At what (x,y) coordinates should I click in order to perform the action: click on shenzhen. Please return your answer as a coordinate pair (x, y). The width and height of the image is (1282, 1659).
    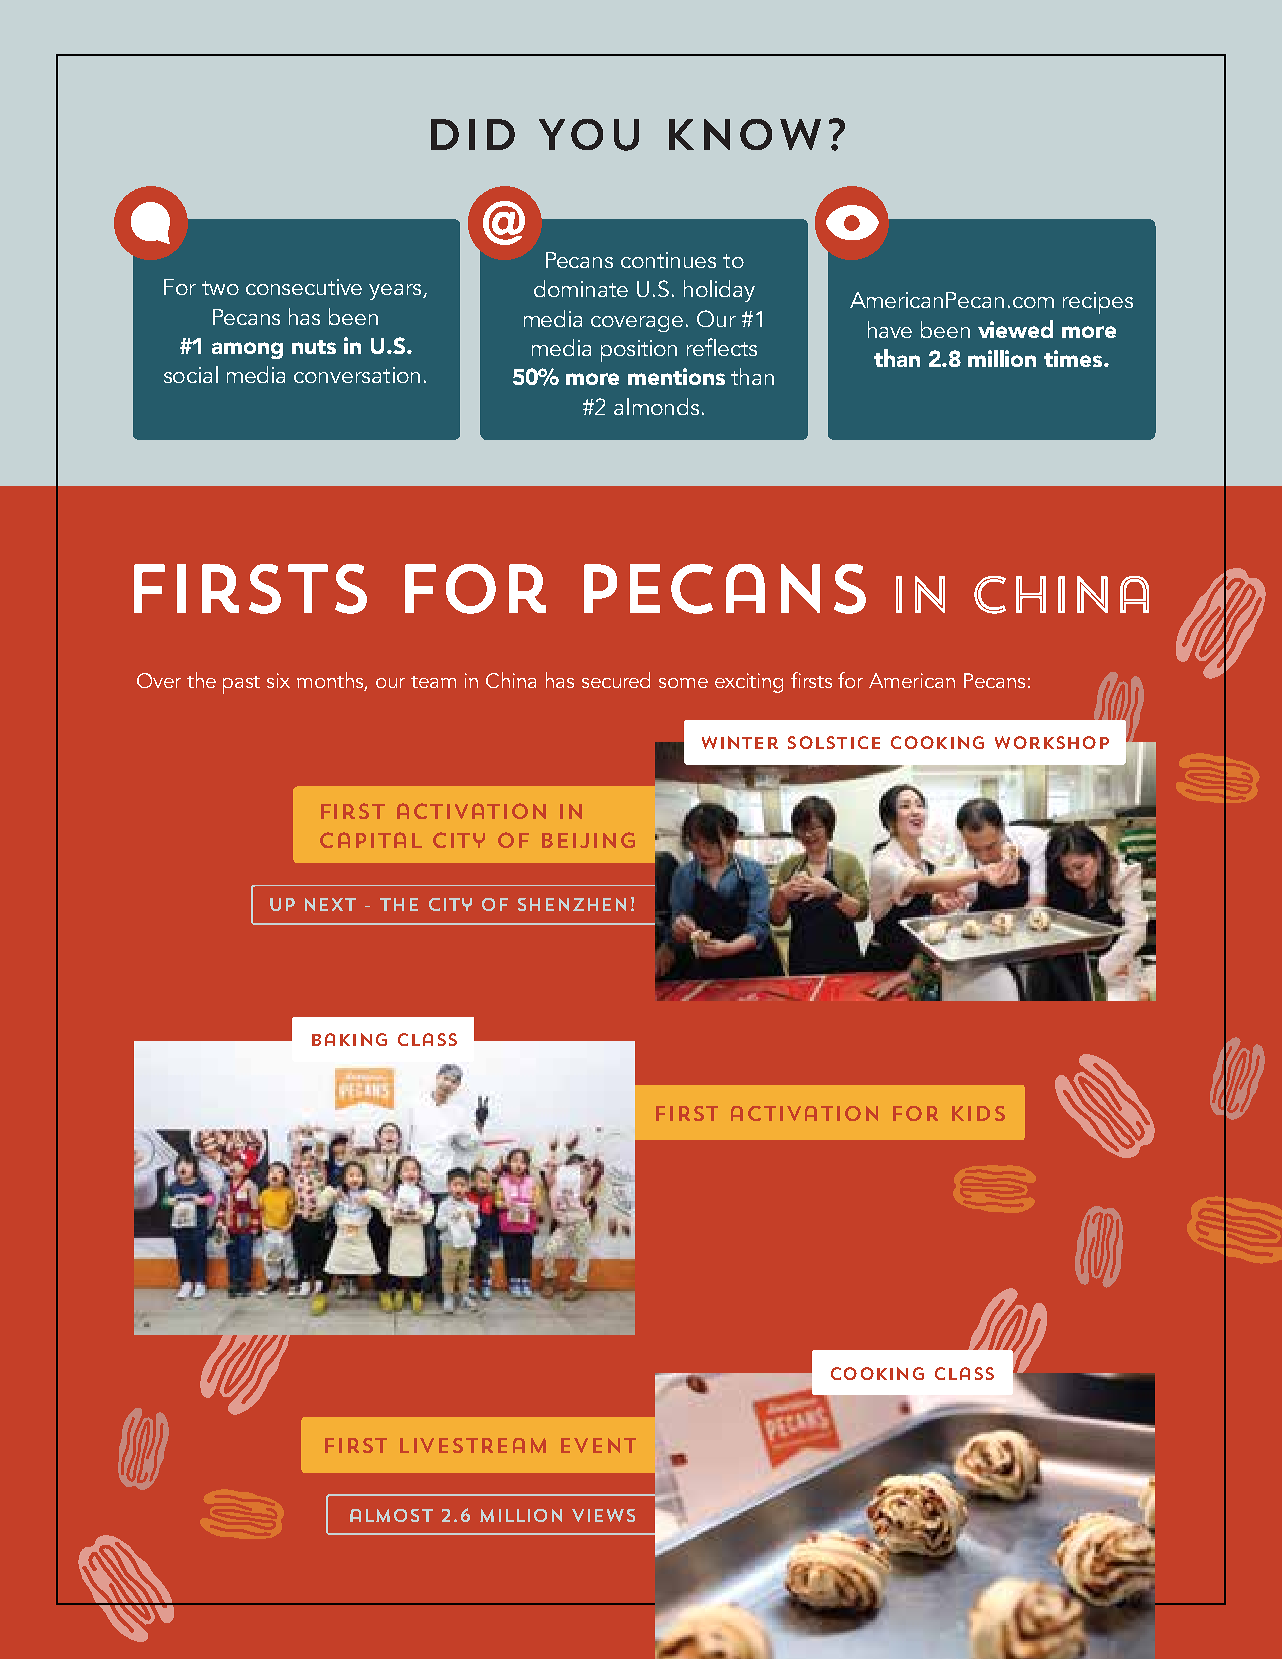
    Looking at the image, I should click on (572, 904).
